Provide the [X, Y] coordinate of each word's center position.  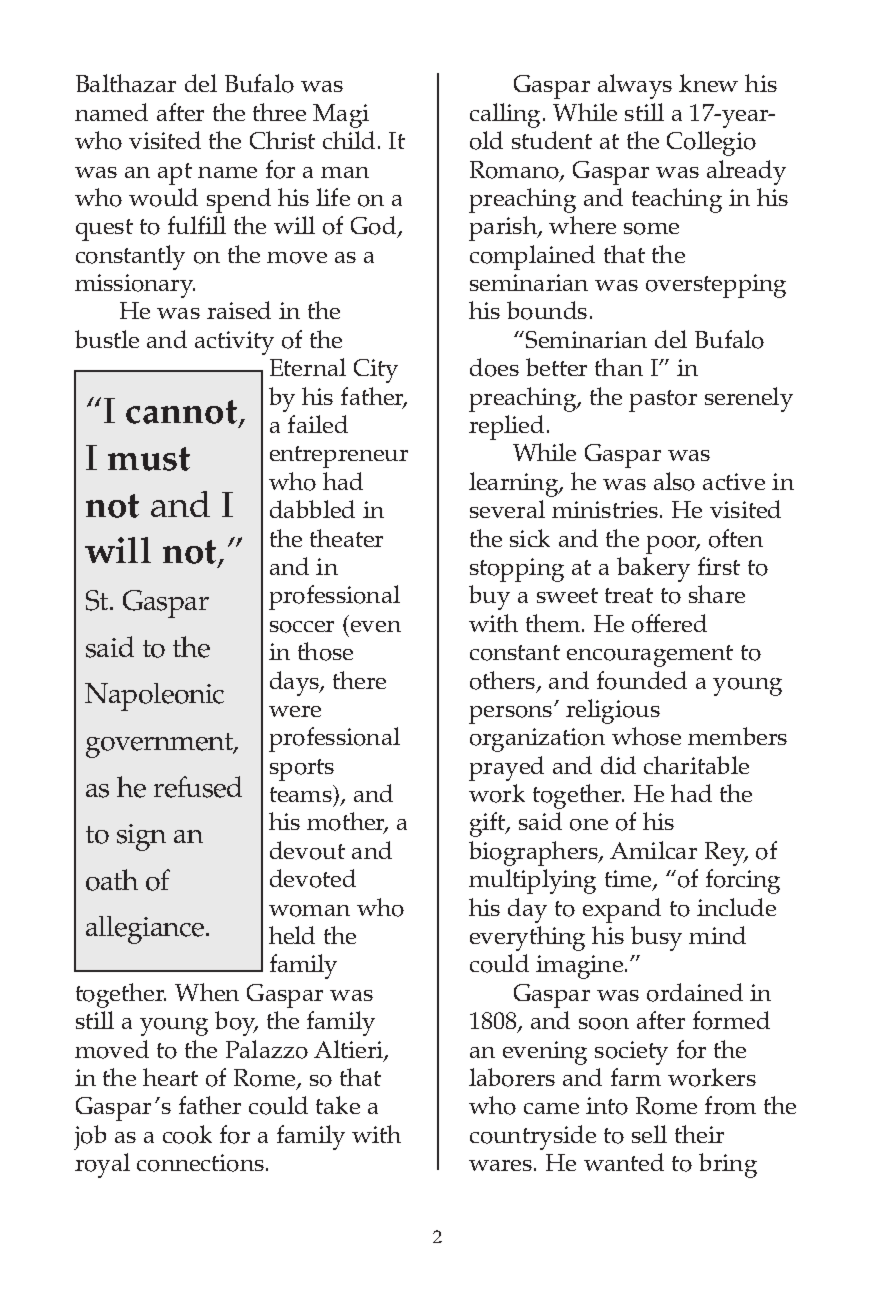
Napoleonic [154, 697]
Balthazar [126, 83]
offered [669, 623]
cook [187, 1134]
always [635, 86]
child [349, 140]
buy [489, 597]
